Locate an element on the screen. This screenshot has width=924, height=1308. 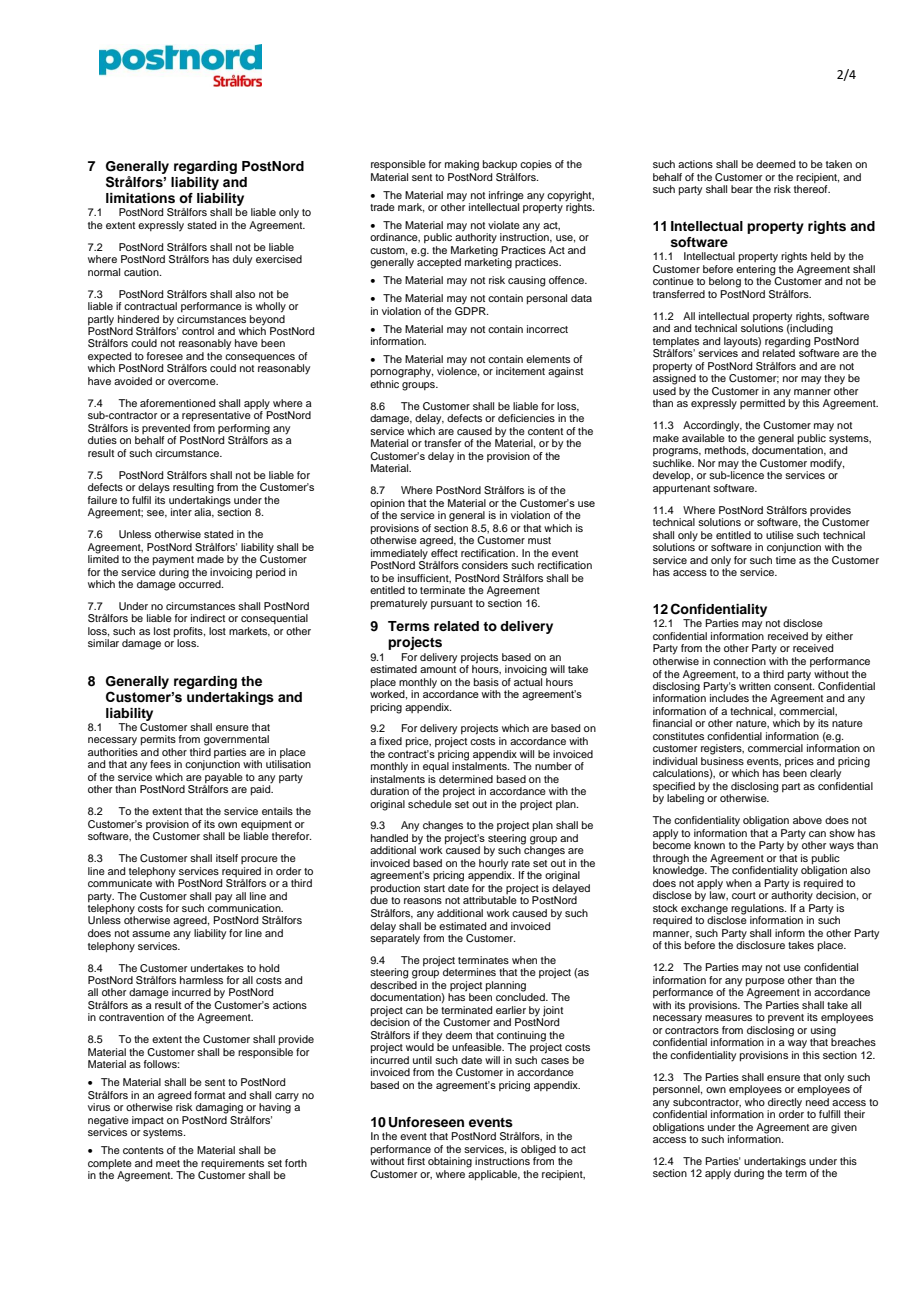
indirect is located at coordinates (208, 618).
